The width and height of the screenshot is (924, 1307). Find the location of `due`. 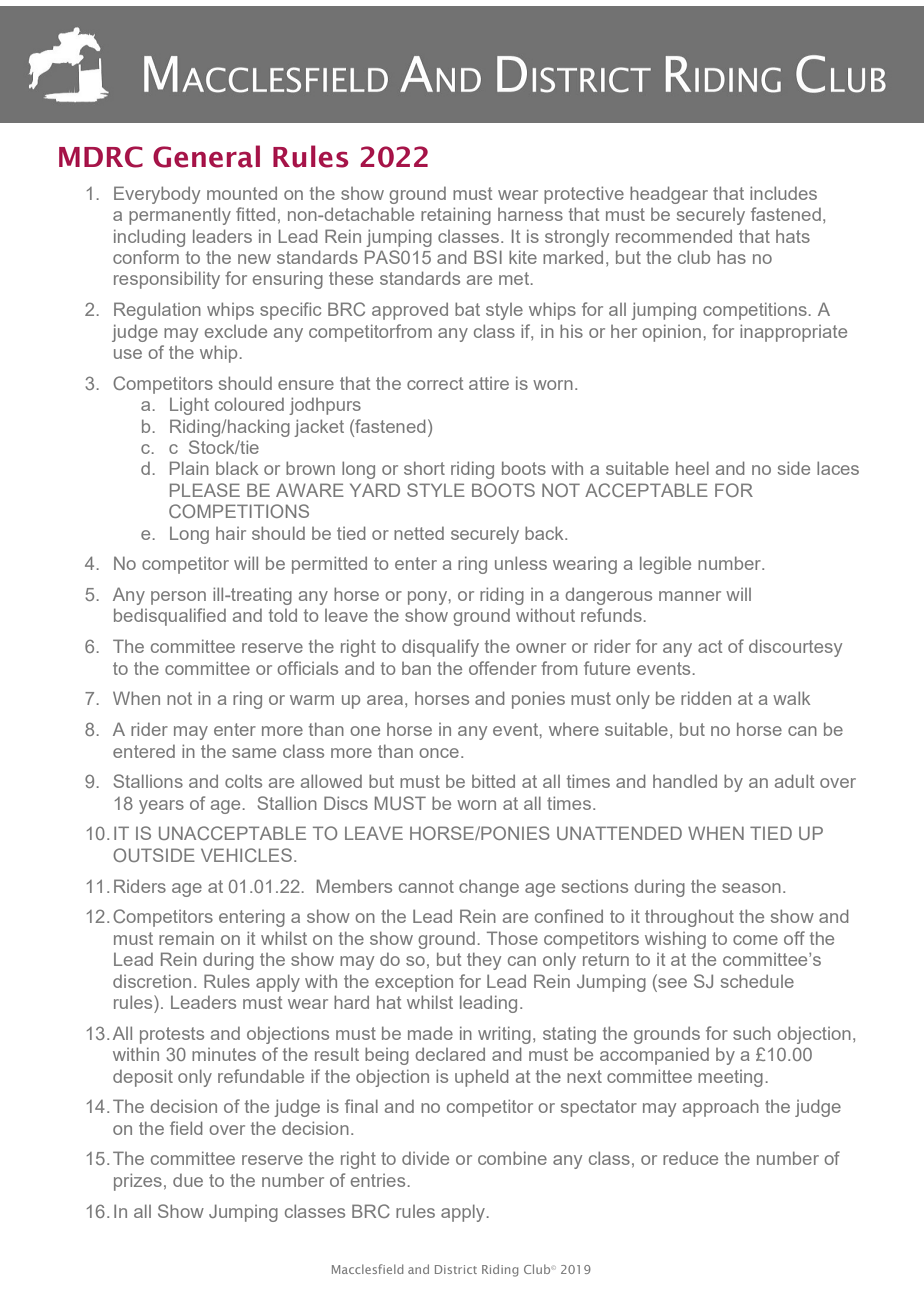

due is located at coordinates (188, 1180).
